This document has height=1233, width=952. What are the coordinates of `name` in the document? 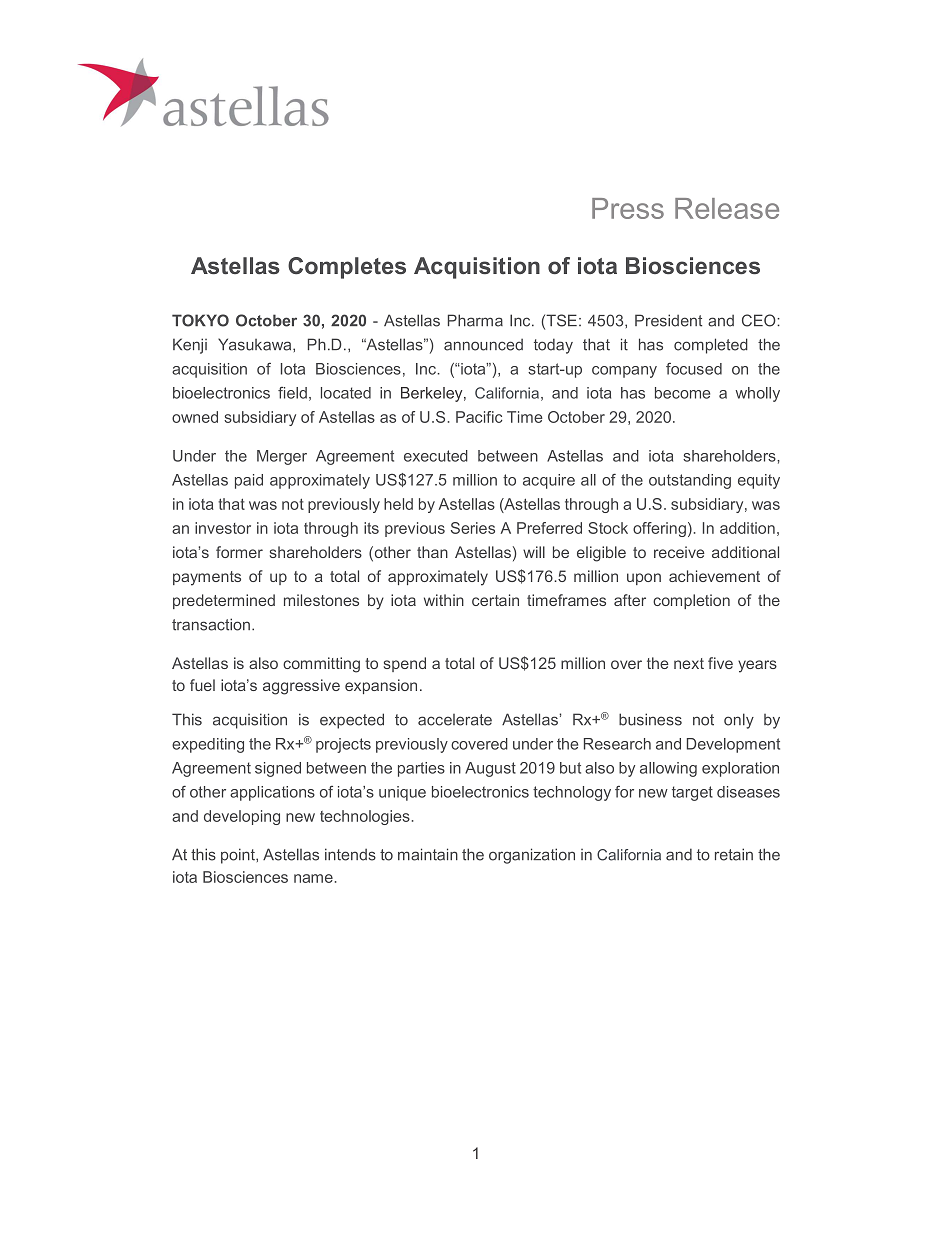 It's located at (313, 878).
